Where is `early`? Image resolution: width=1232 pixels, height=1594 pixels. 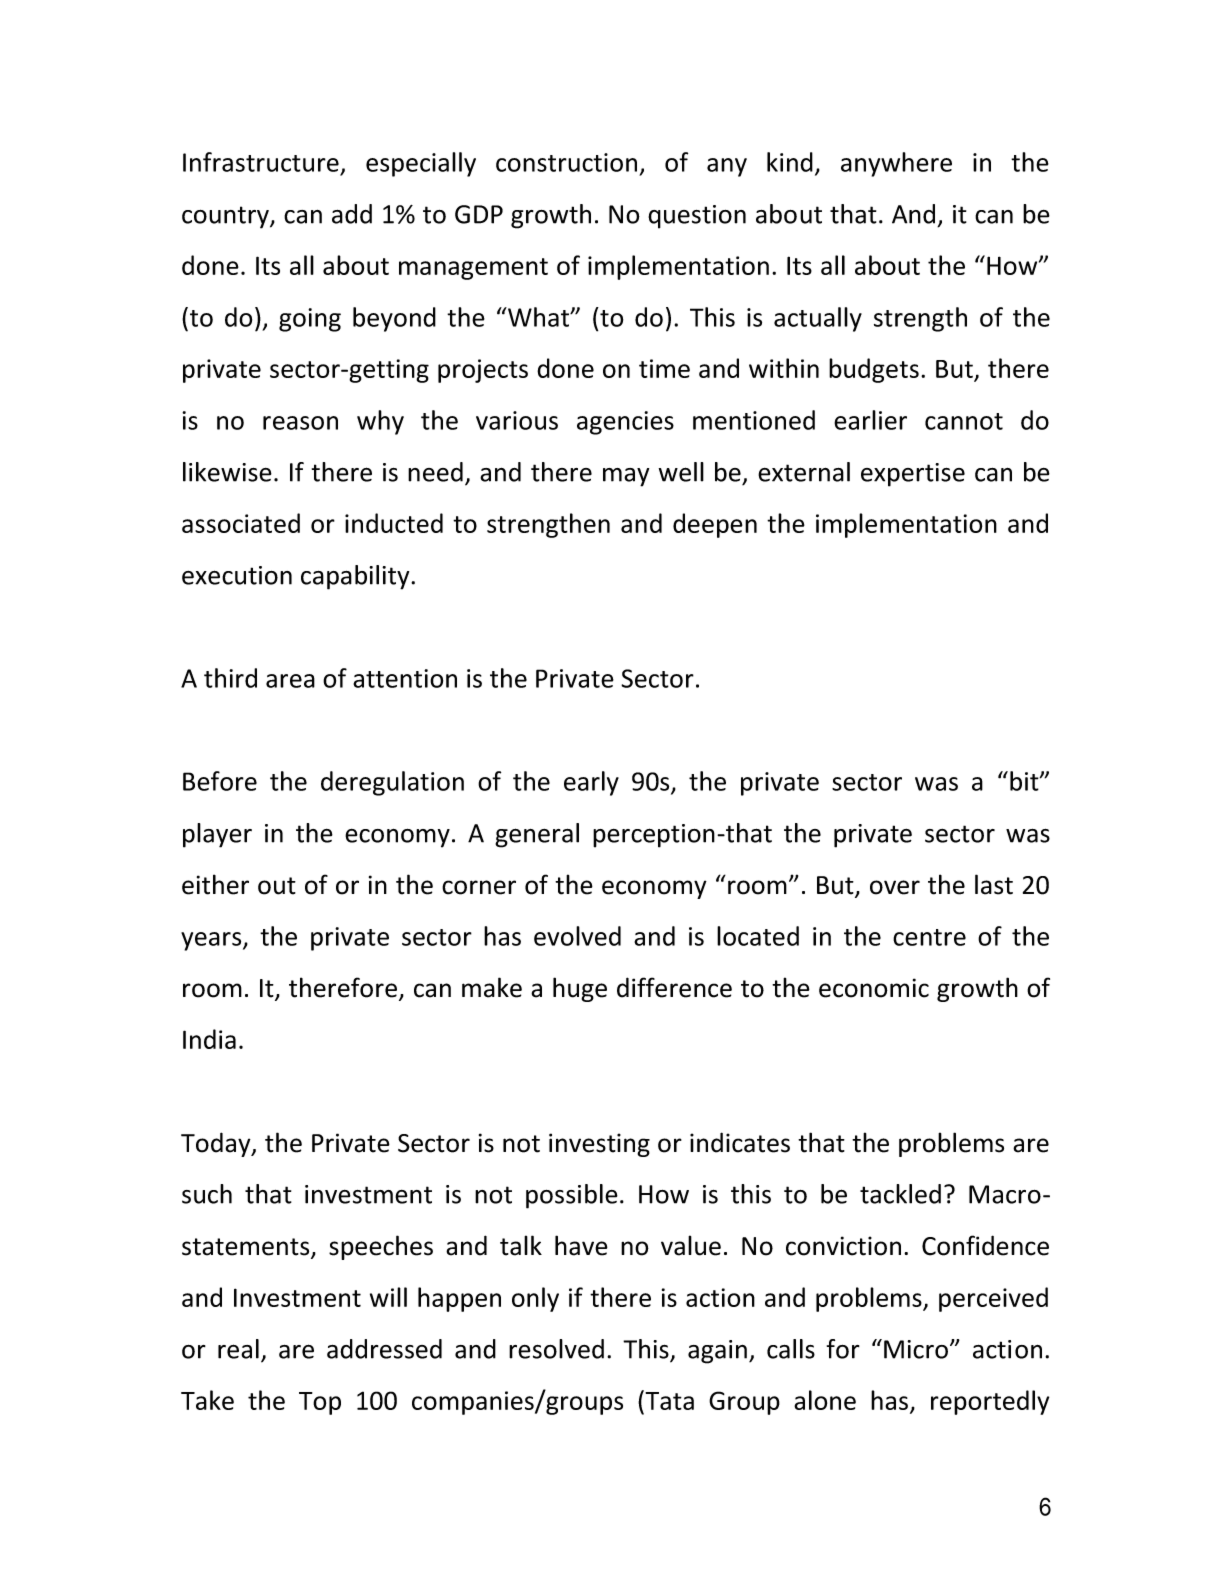 early is located at coordinates (591, 783).
